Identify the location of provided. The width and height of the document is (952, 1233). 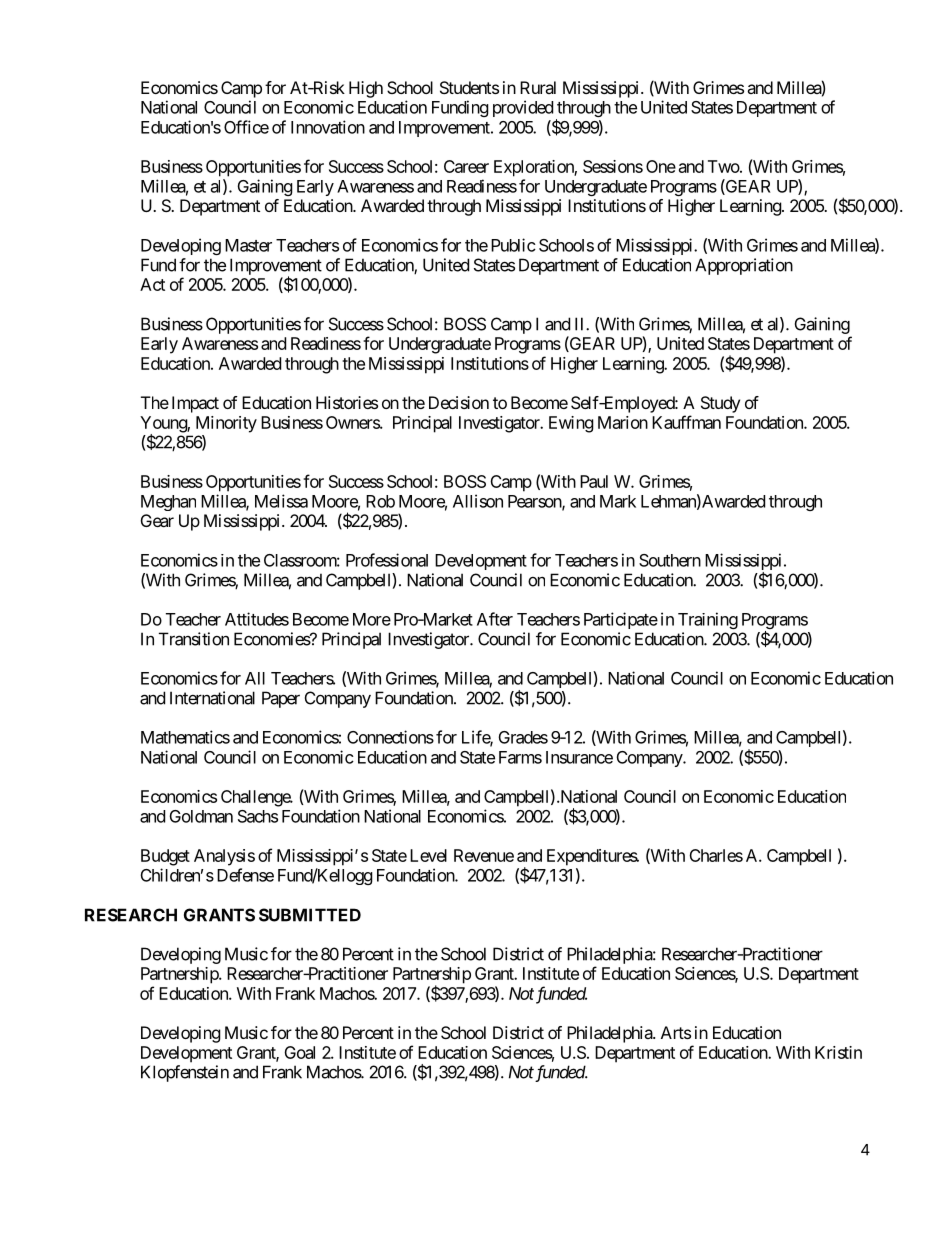
(523, 108).
